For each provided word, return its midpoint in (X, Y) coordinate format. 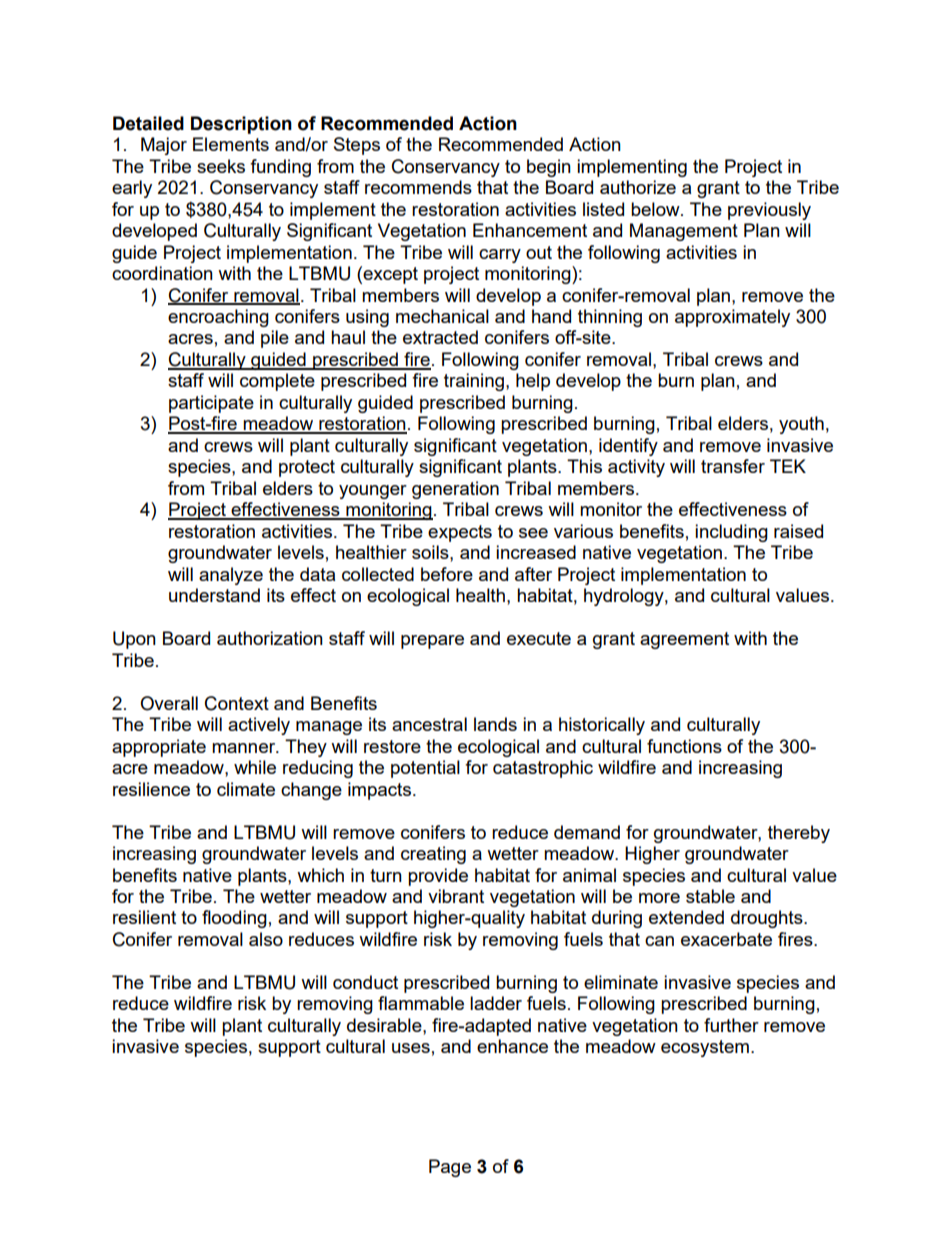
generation (455, 490)
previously (769, 211)
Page (450, 1168)
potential (425, 769)
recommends (418, 187)
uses (411, 1048)
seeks (221, 166)
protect (307, 468)
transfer (733, 466)
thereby (799, 834)
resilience (151, 789)
